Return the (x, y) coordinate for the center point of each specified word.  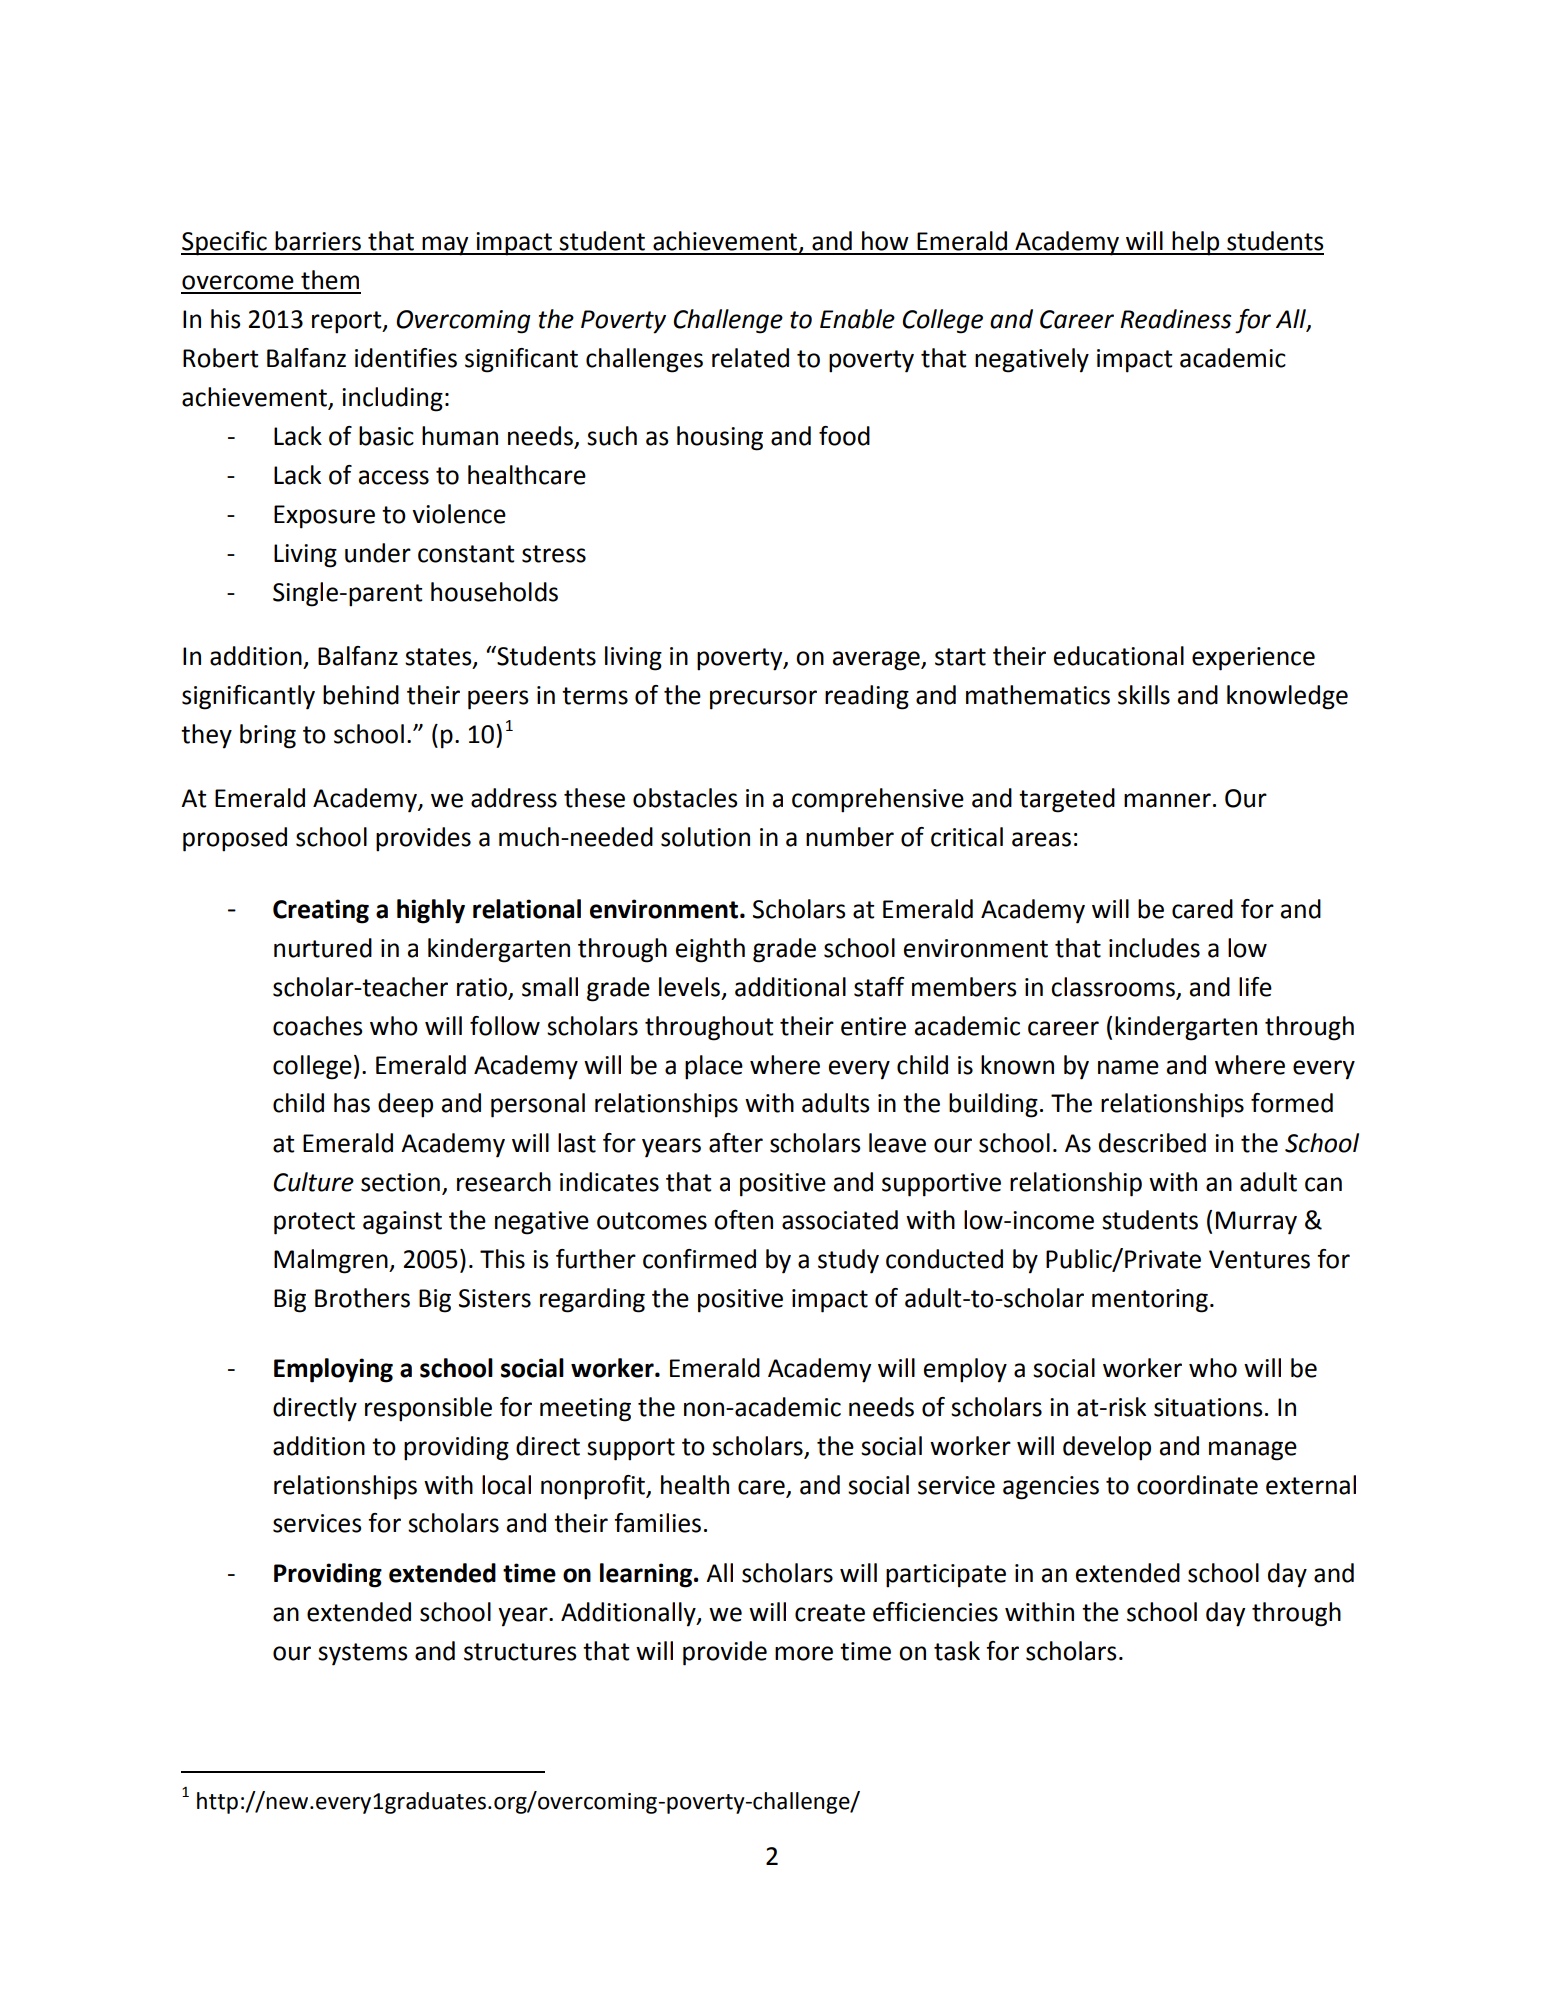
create (830, 1613)
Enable (857, 319)
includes (1154, 948)
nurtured (323, 948)
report (348, 322)
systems (363, 1654)
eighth (710, 950)
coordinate (1197, 1485)
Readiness (1175, 319)
